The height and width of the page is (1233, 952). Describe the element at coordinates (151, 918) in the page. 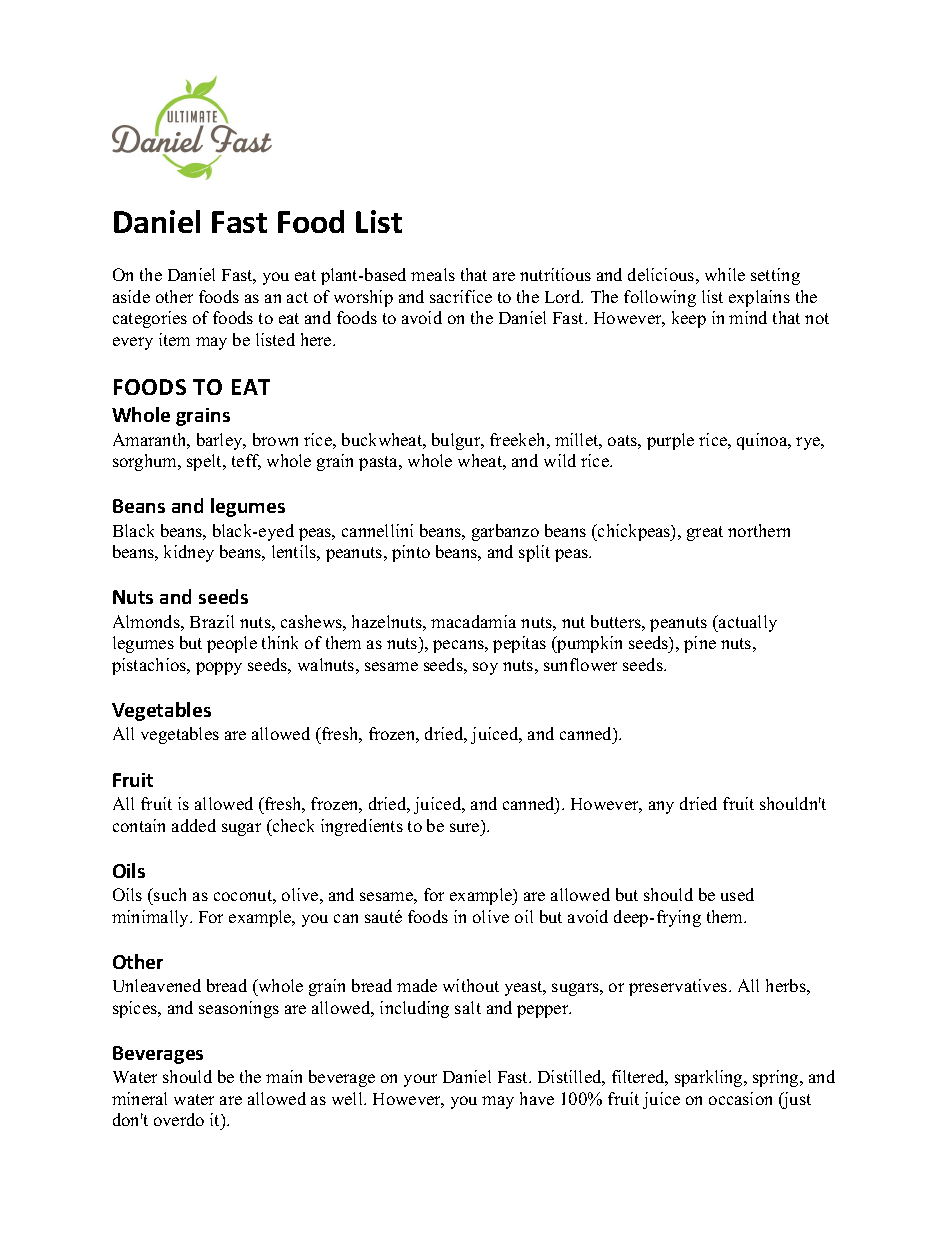

I see `minimally` at that location.
